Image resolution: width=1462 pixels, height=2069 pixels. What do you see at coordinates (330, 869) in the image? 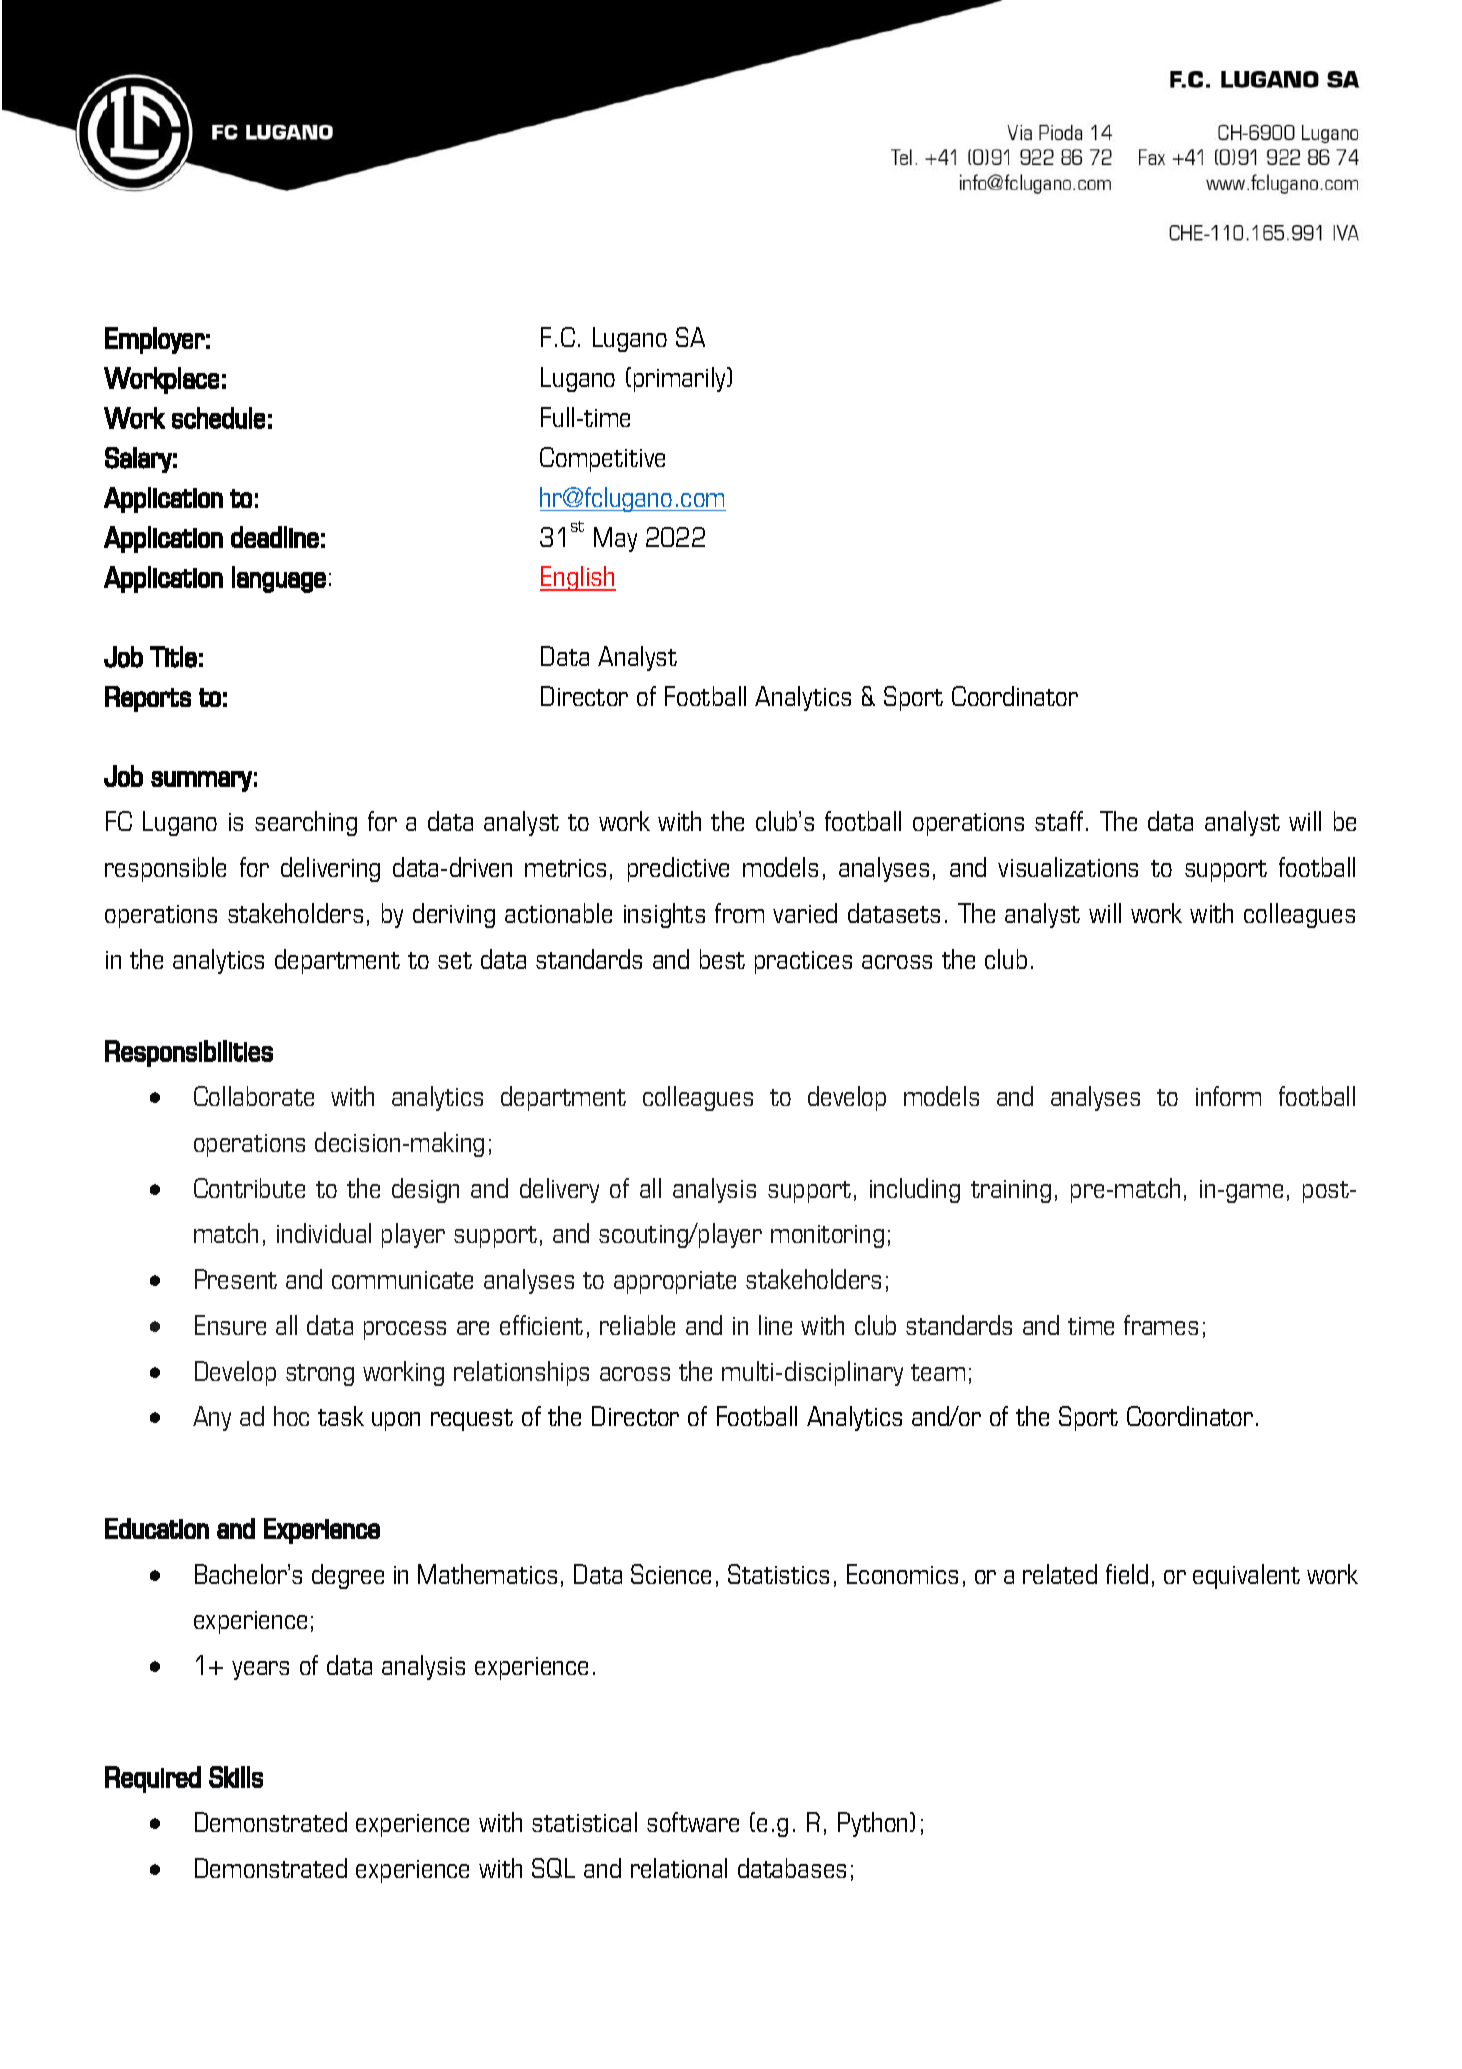
I see `delivering` at bounding box center [330, 869].
